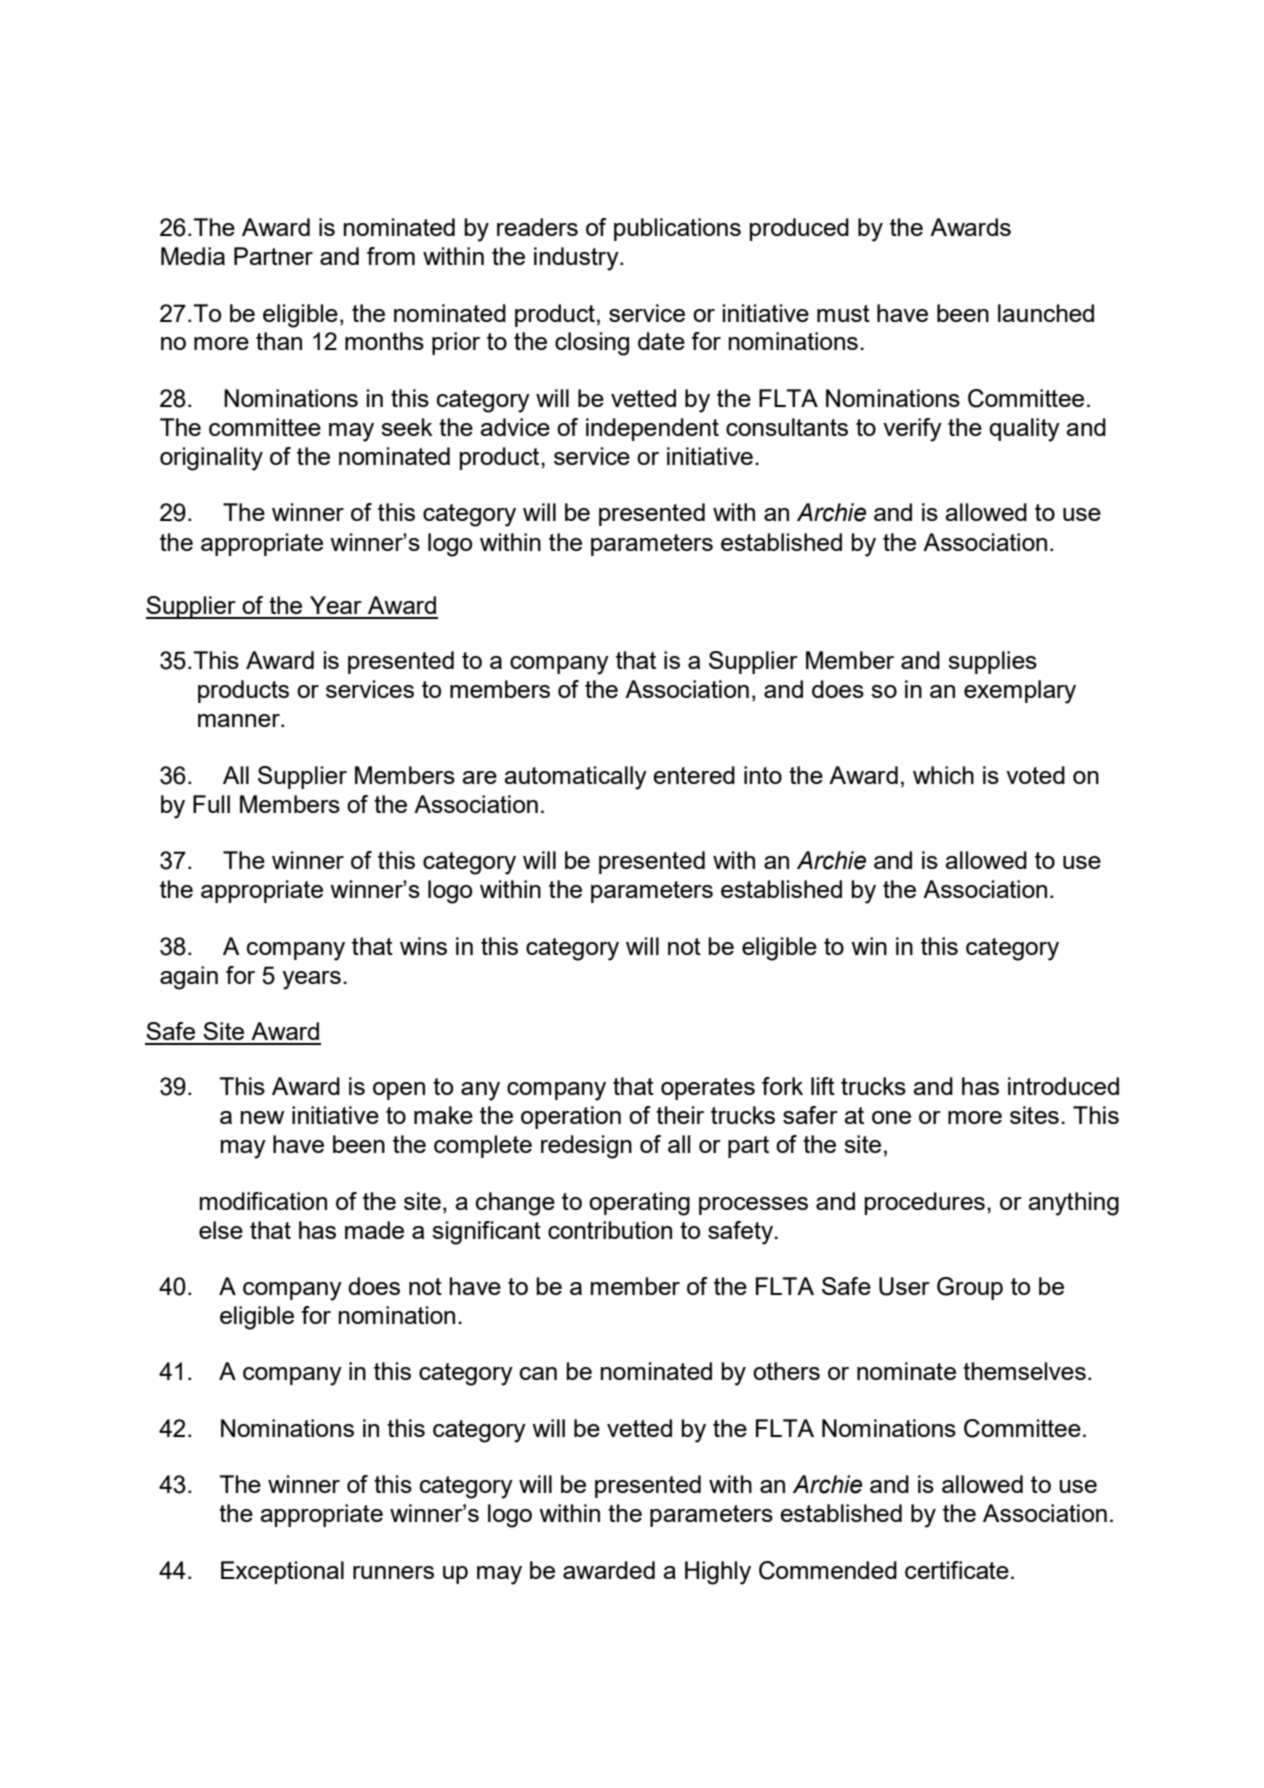 The image size is (1264, 1788). I want to click on certificate, so click(957, 1570).
